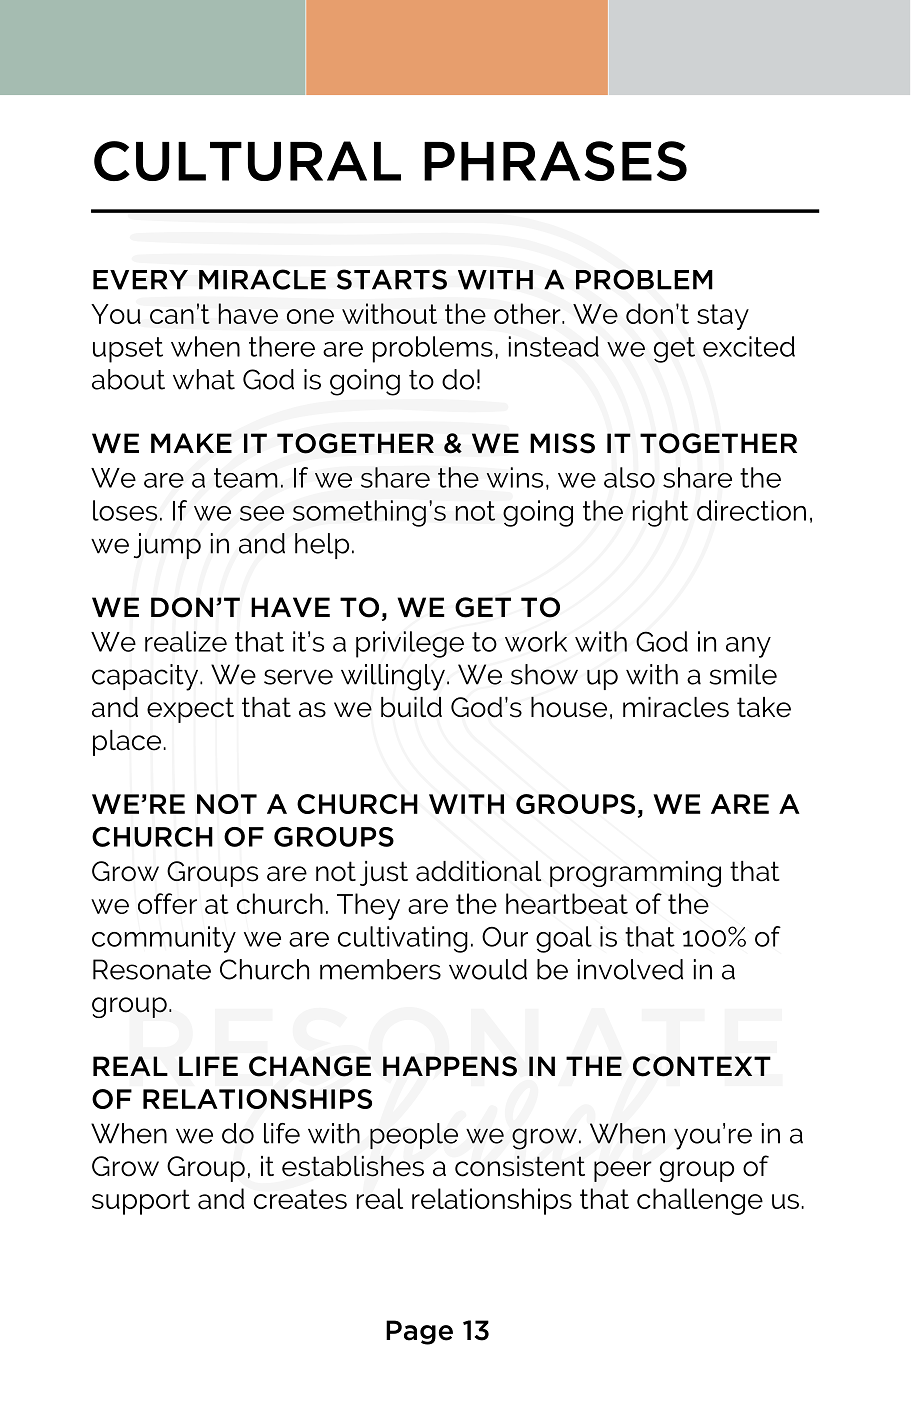  I want to click on stay, so click(723, 317).
